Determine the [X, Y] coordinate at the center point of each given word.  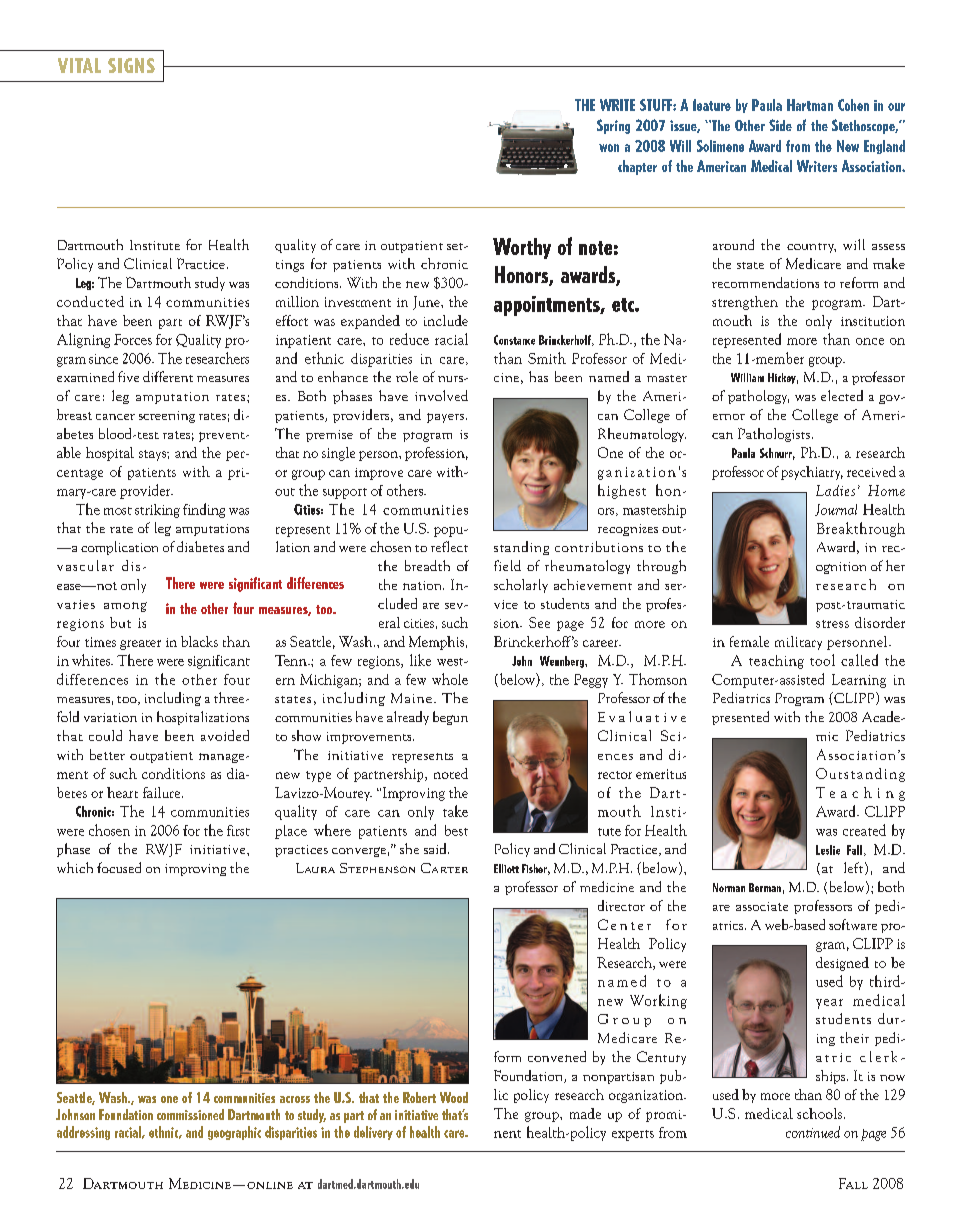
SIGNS [131, 65]
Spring [613, 126]
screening [167, 417]
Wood [454, 1097]
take [455, 811]
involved [441, 395]
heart [122, 792]
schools [819, 1113]
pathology [758, 397]
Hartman [810, 105]
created [864, 830]
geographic [234, 1133]
